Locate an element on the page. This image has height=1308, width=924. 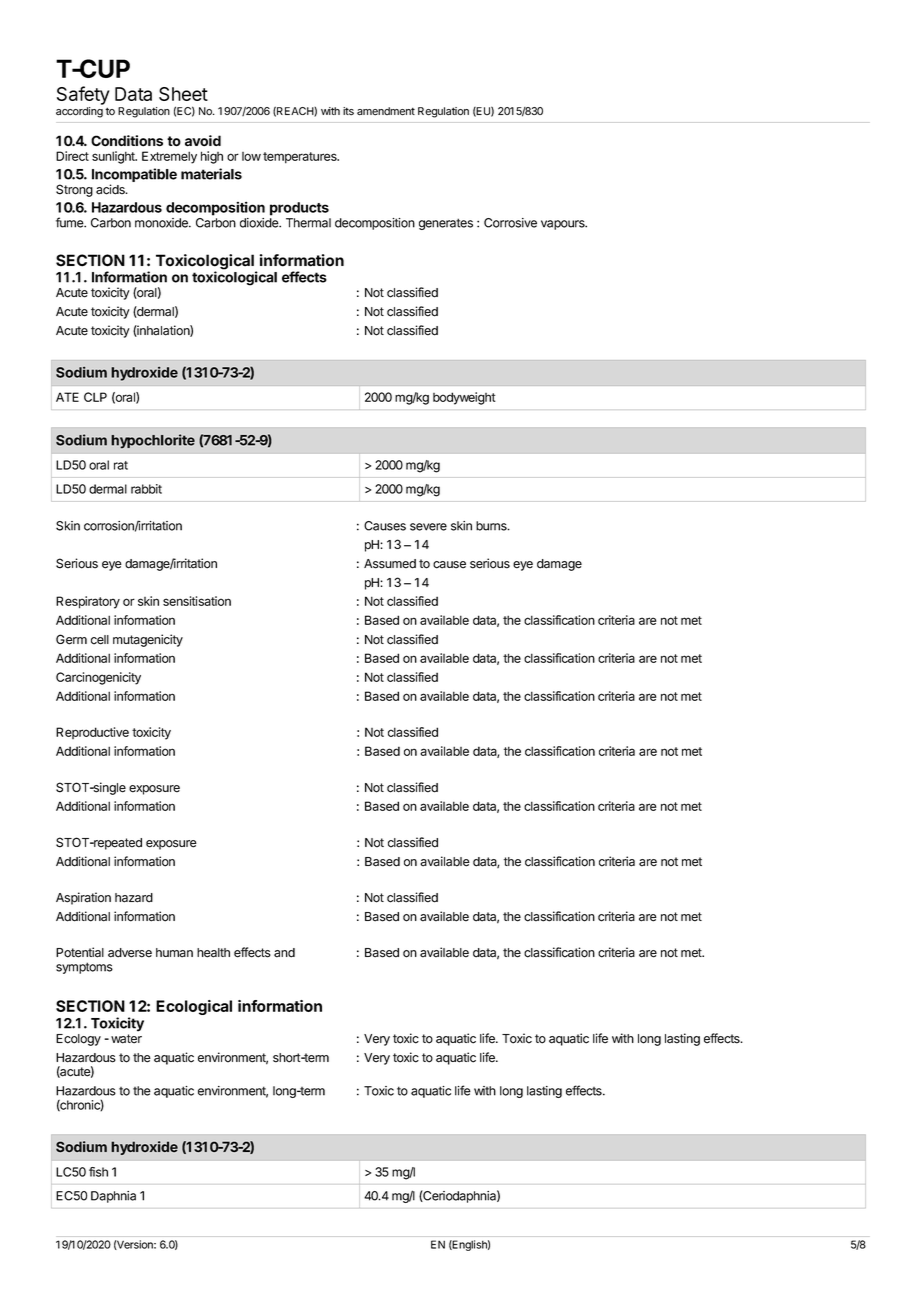
hypochlorite is located at coordinates (153, 441).
